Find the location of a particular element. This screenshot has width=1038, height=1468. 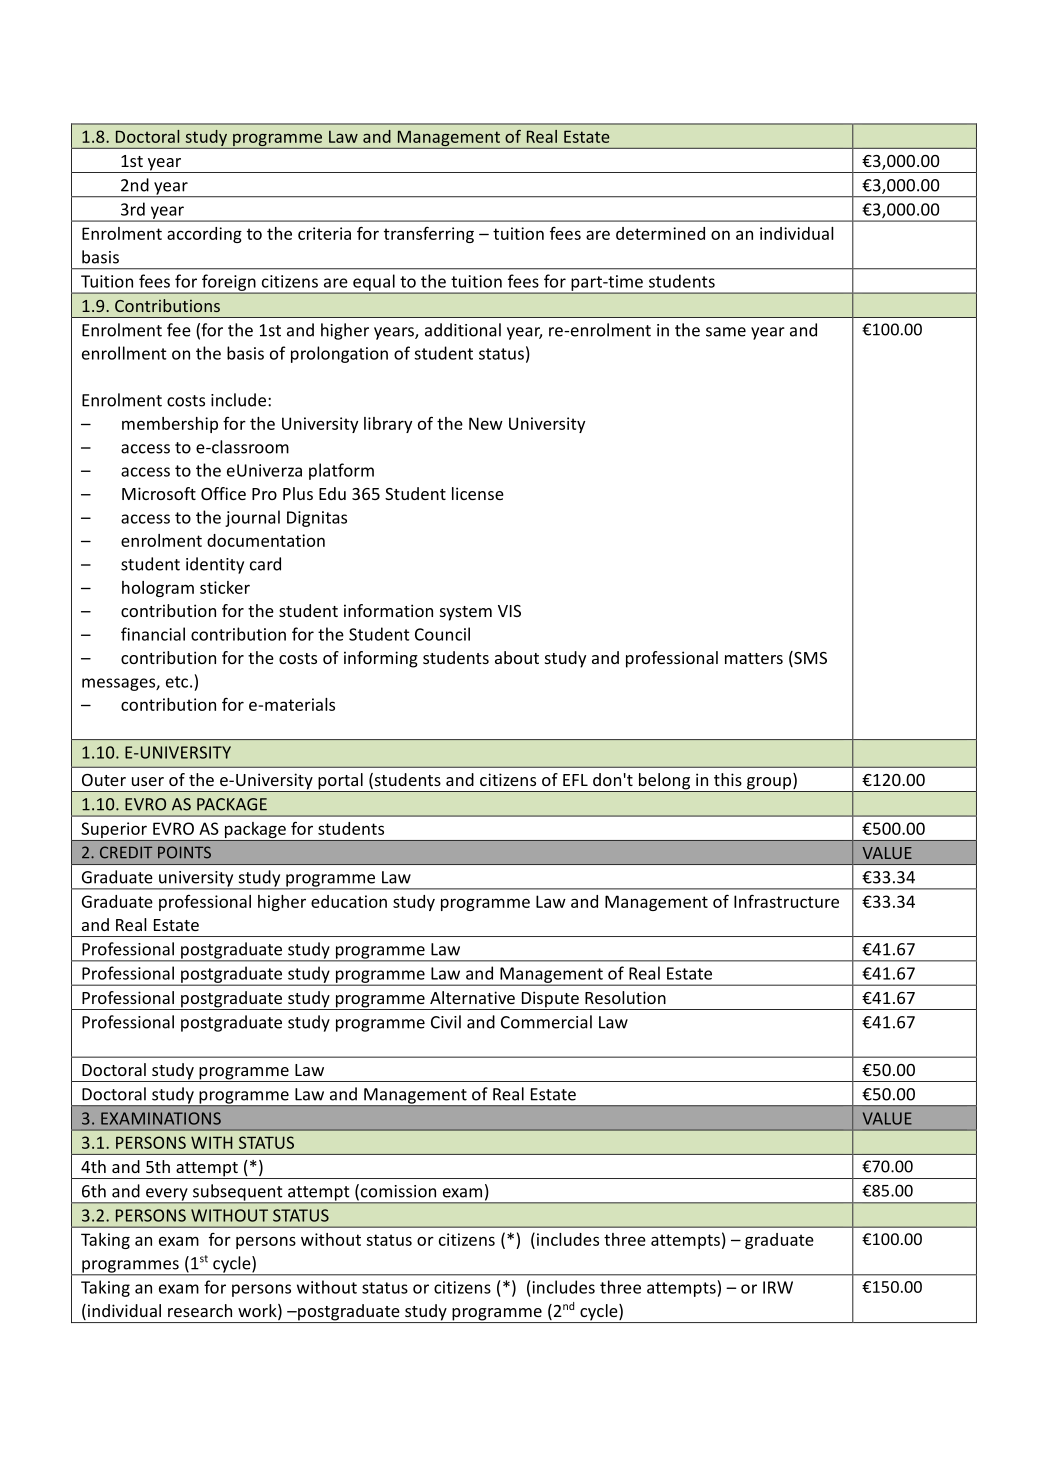

subsequent is located at coordinates (238, 1193).
